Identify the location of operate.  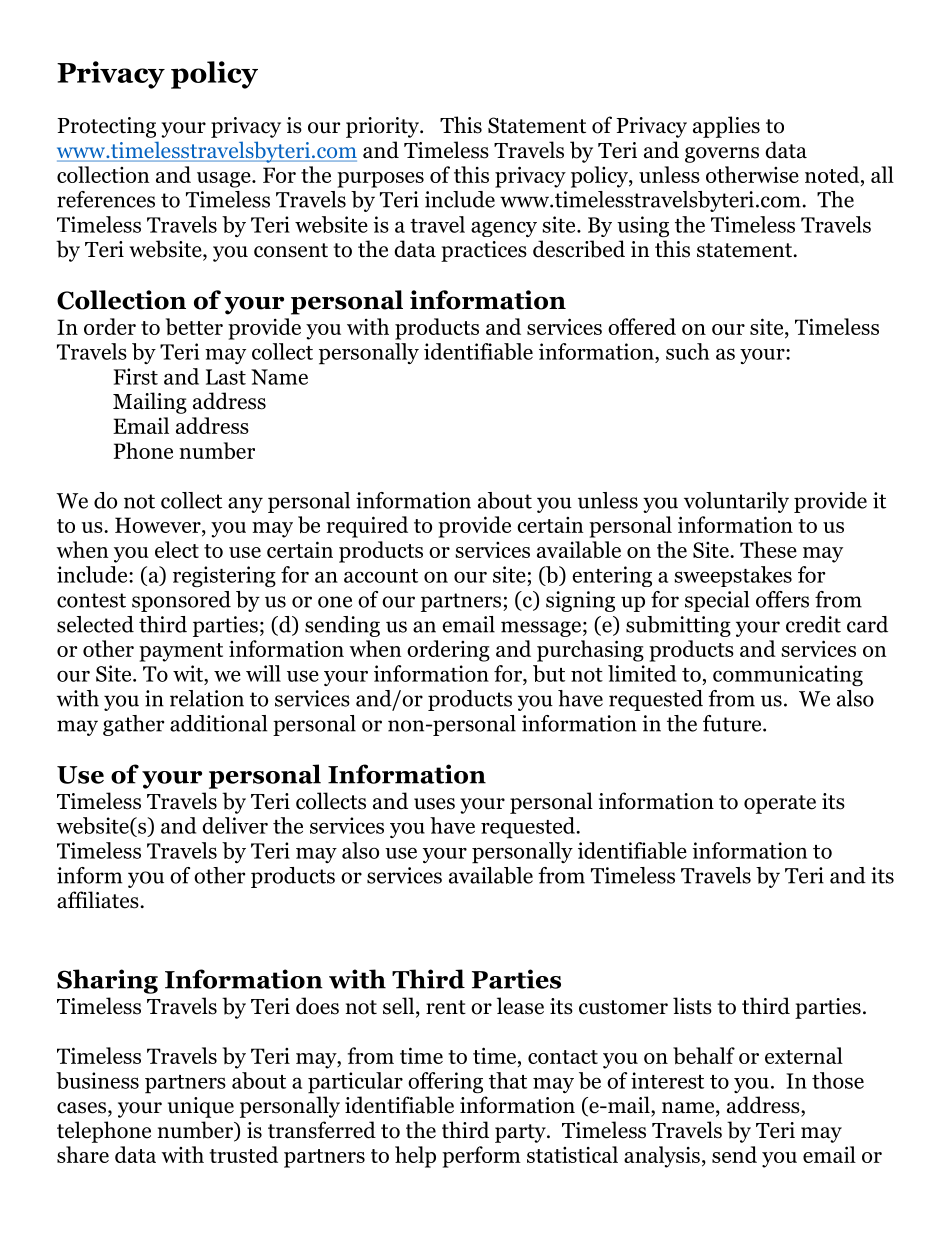
(780, 804).
